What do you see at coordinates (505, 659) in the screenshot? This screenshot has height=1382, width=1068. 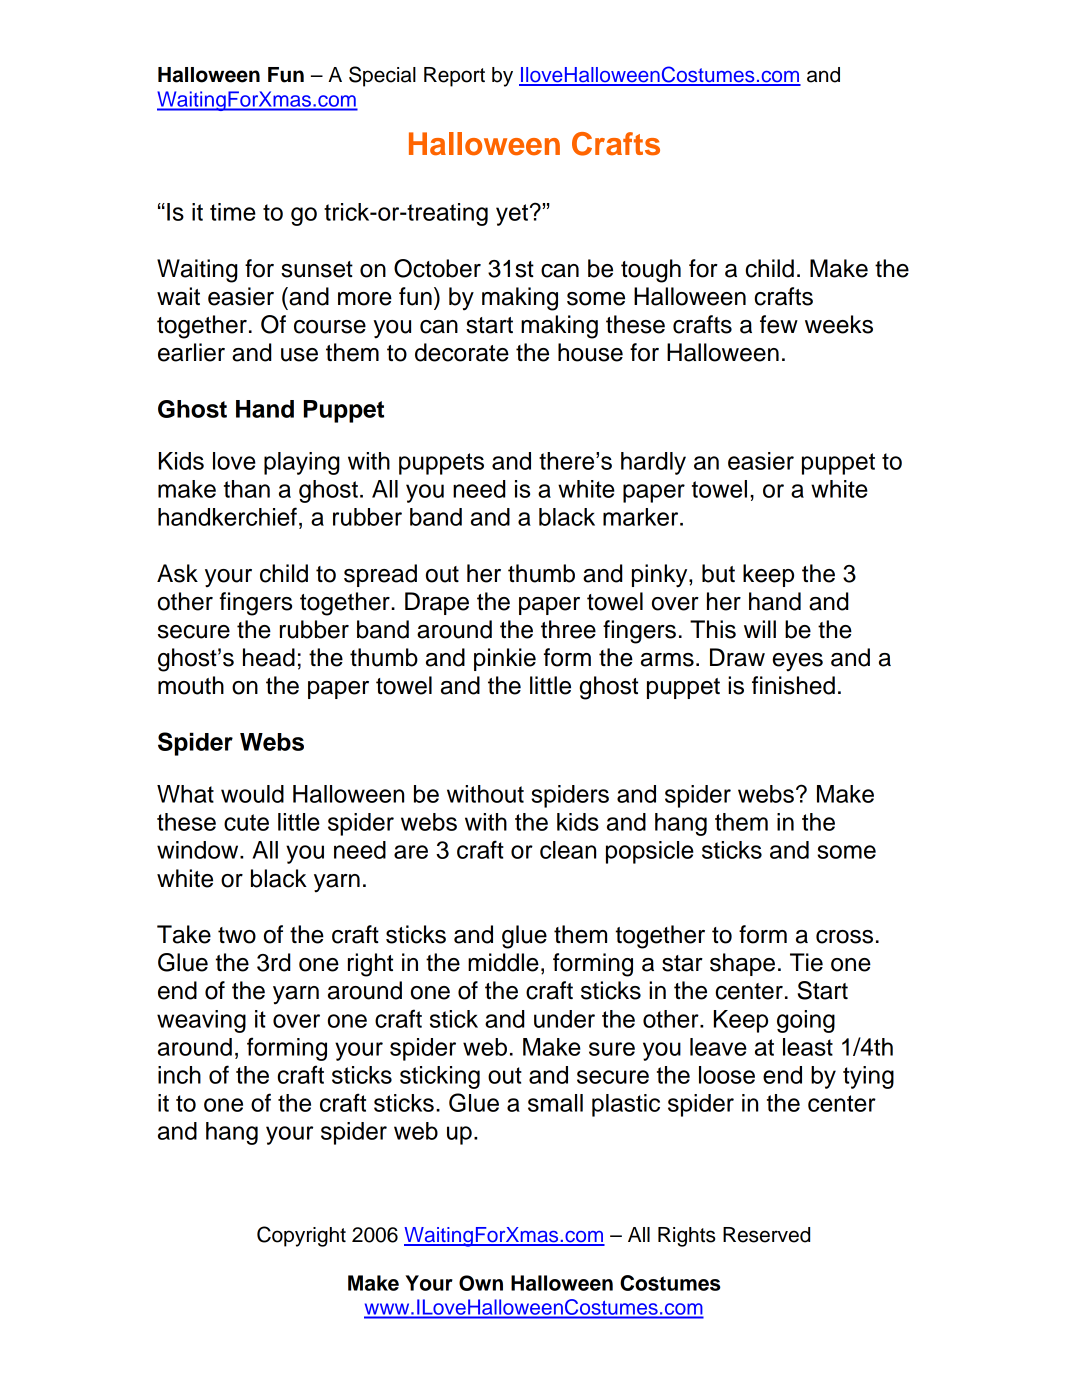 I see `pinkie` at bounding box center [505, 659].
